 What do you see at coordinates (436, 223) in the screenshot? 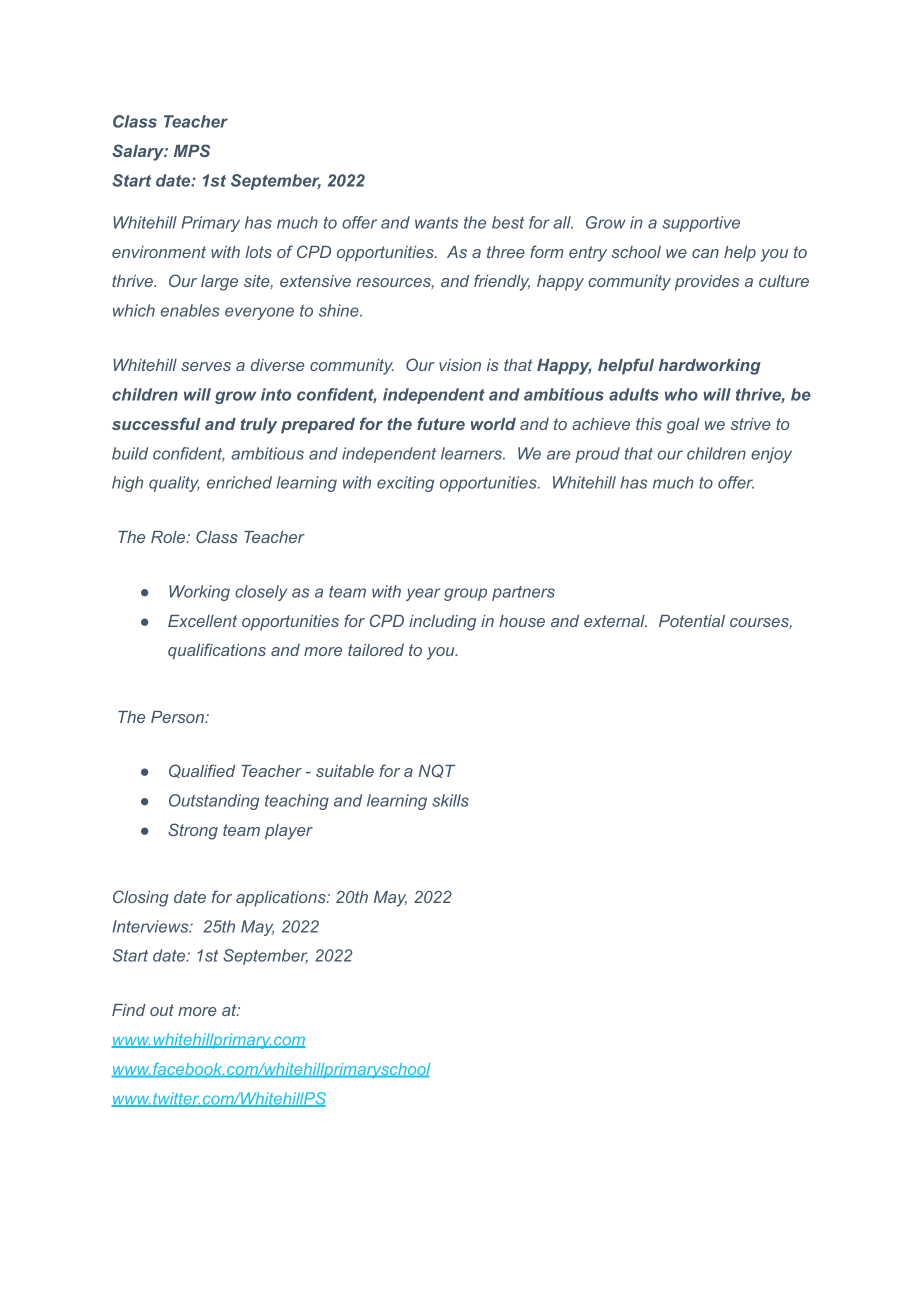
I see `wants` at bounding box center [436, 223].
